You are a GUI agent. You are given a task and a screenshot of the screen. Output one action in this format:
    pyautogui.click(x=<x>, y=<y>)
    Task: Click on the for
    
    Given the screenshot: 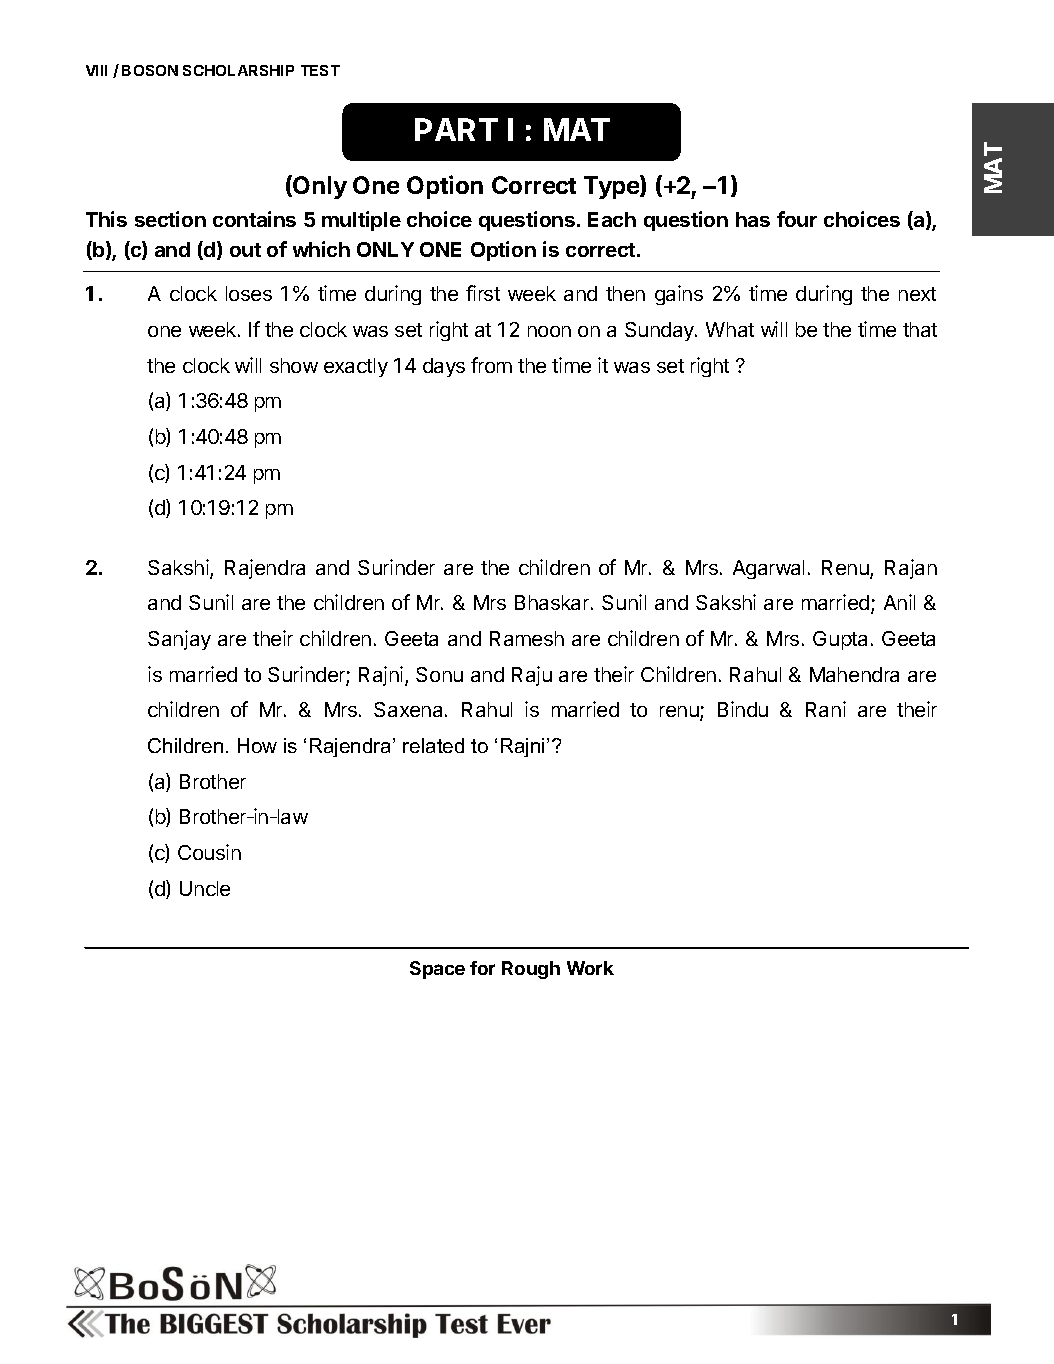 What is the action you would take?
    pyautogui.click(x=482, y=968)
